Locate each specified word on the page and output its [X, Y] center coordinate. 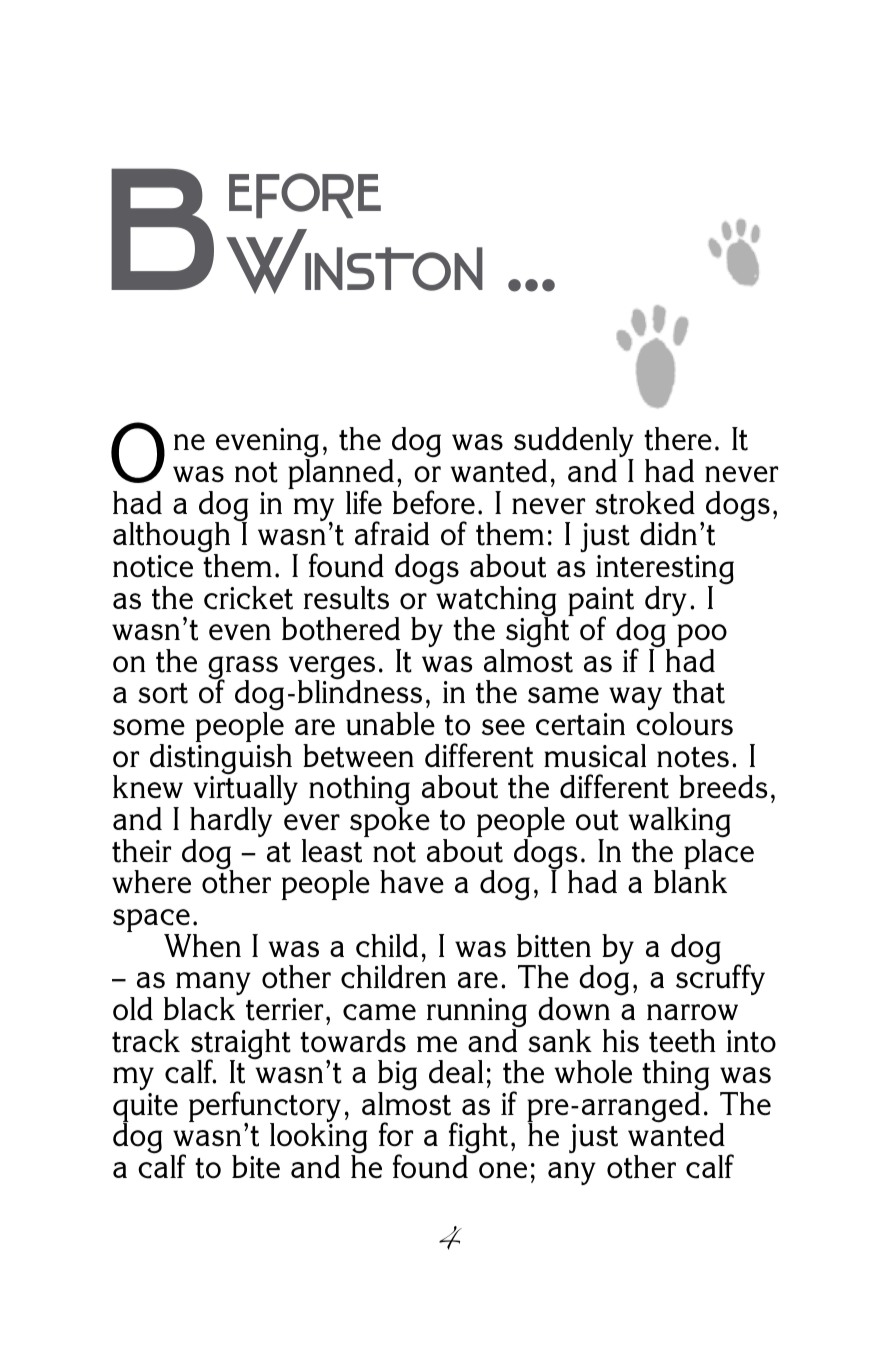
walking [679, 823]
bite [256, 1167]
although [171, 538]
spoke [390, 821]
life [364, 502]
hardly [231, 823]
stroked [645, 503]
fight [478, 1139]
